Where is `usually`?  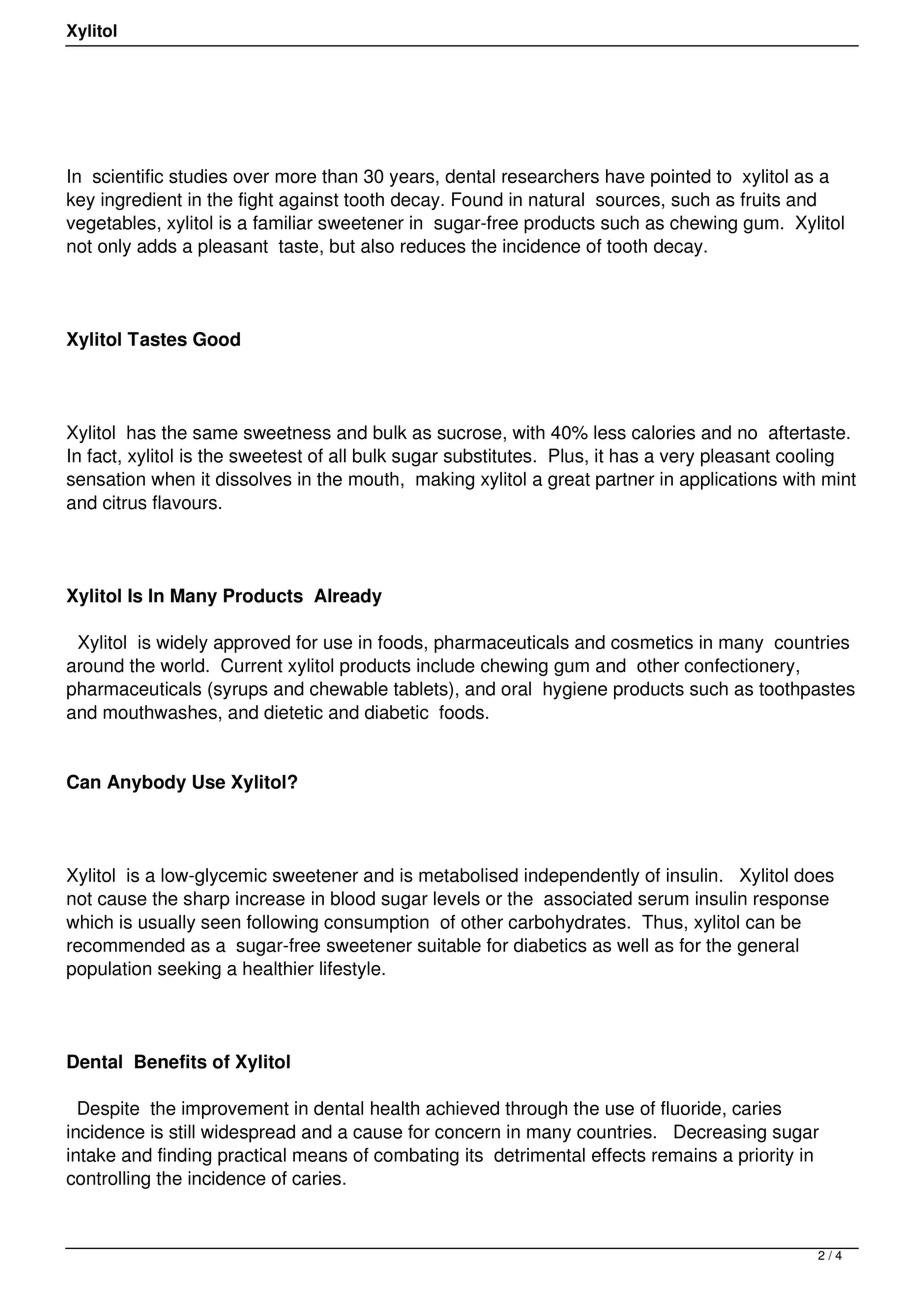 usually is located at coordinates (167, 924).
